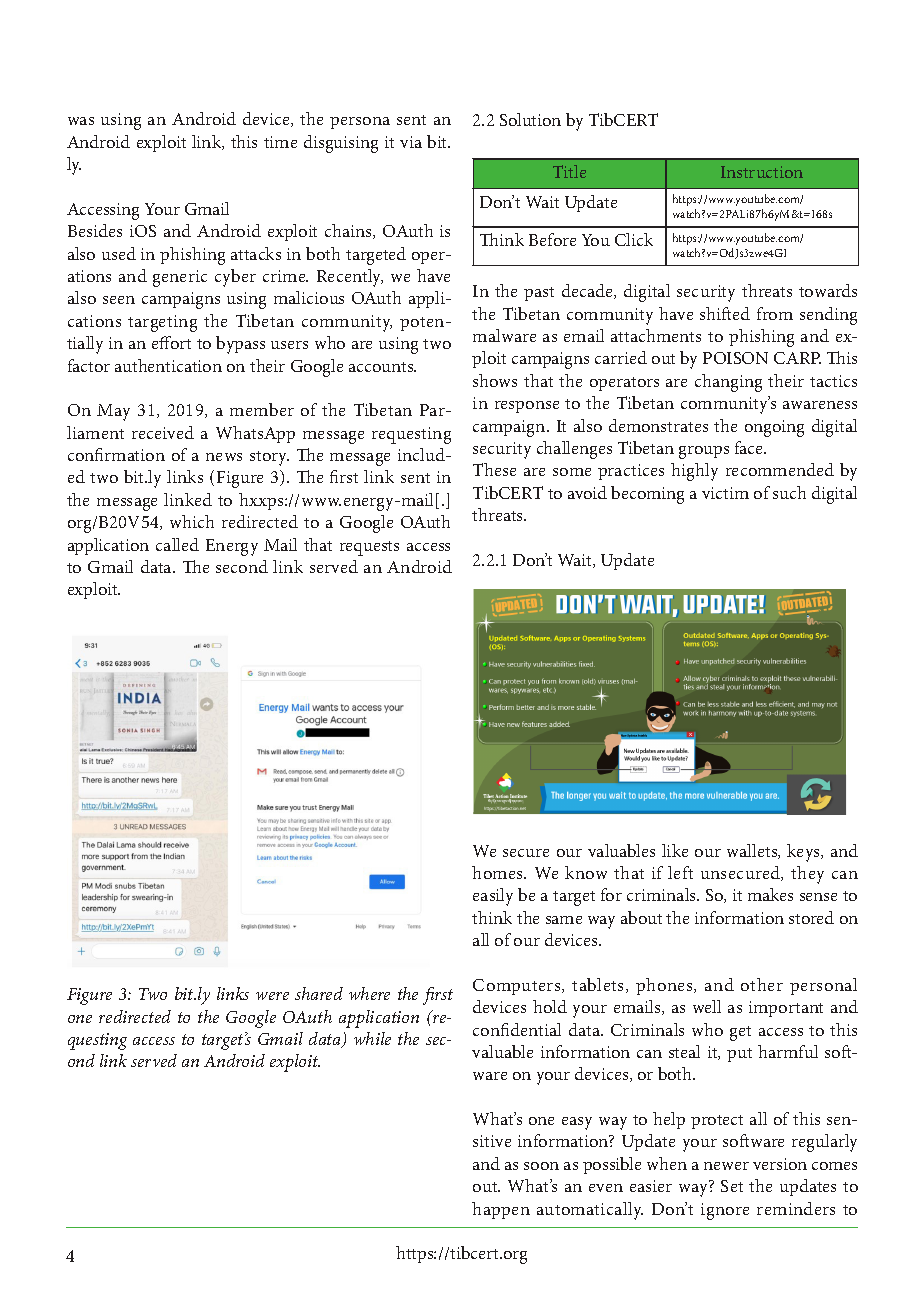  Describe the element at coordinates (494, 469) in the screenshot. I see `These` at that location.
